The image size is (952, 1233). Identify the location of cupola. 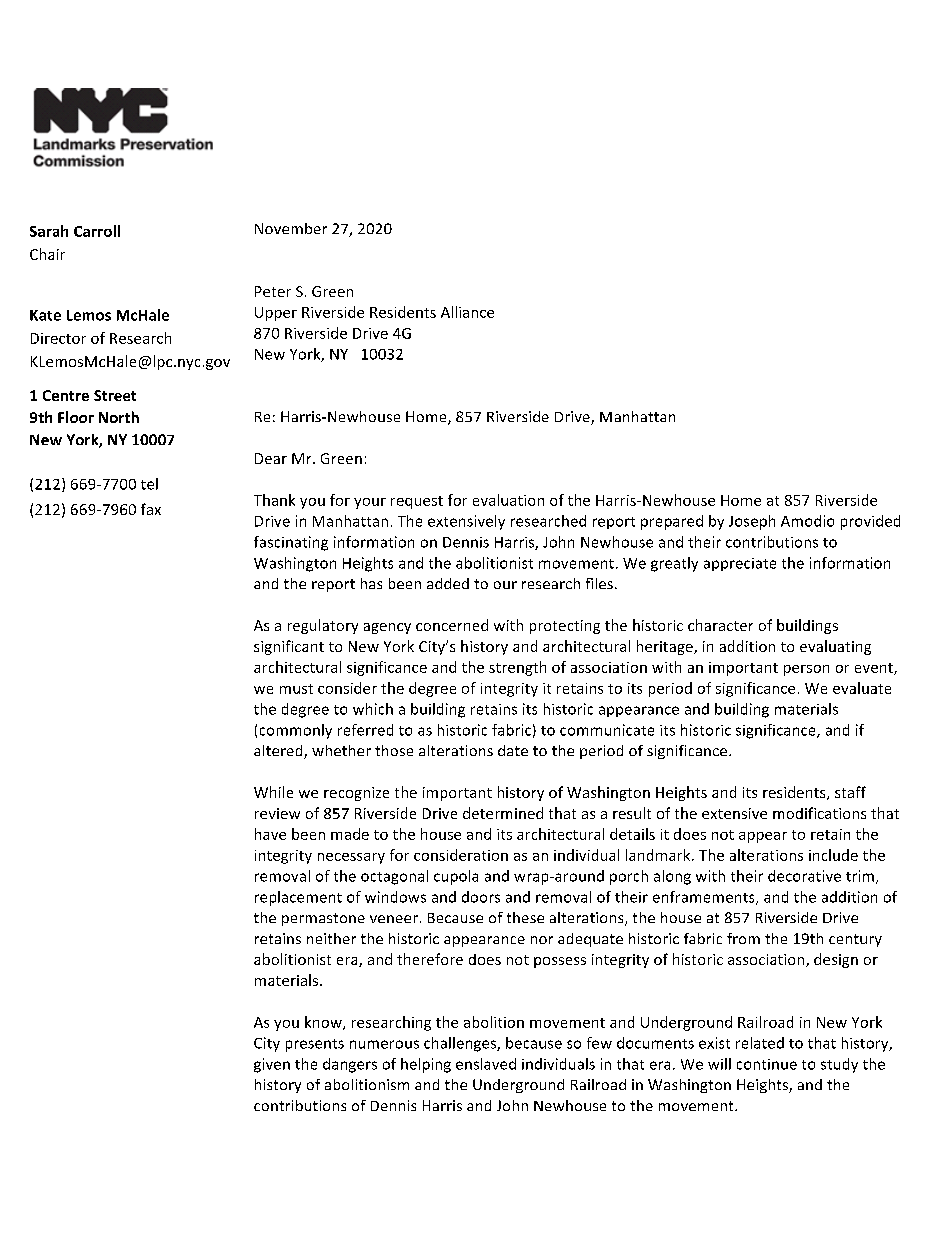
(456, 877).
